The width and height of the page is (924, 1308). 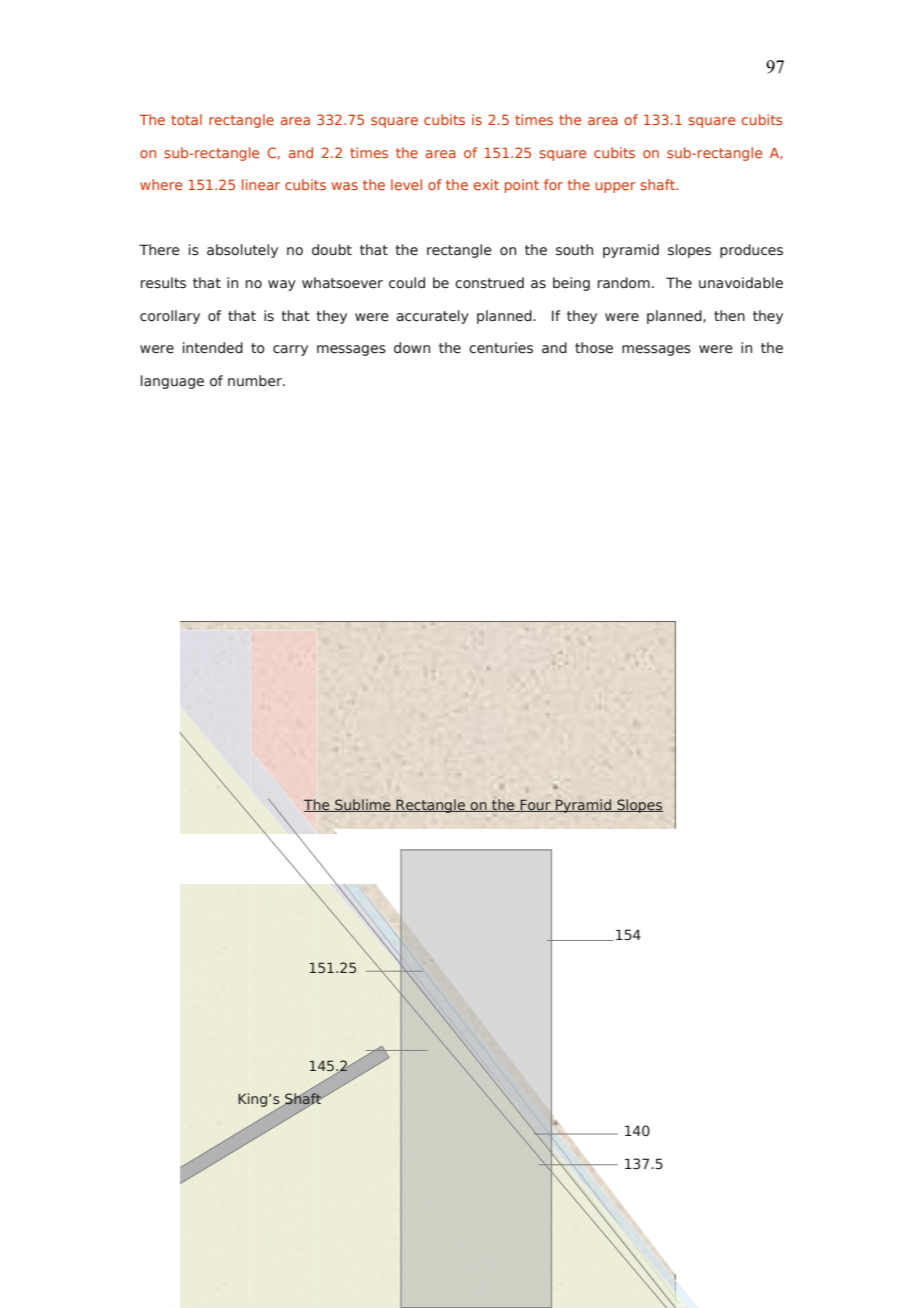 What do you see at coordinates (594, 348) in the page?
I see `those` at bounding box center [594, 348].
